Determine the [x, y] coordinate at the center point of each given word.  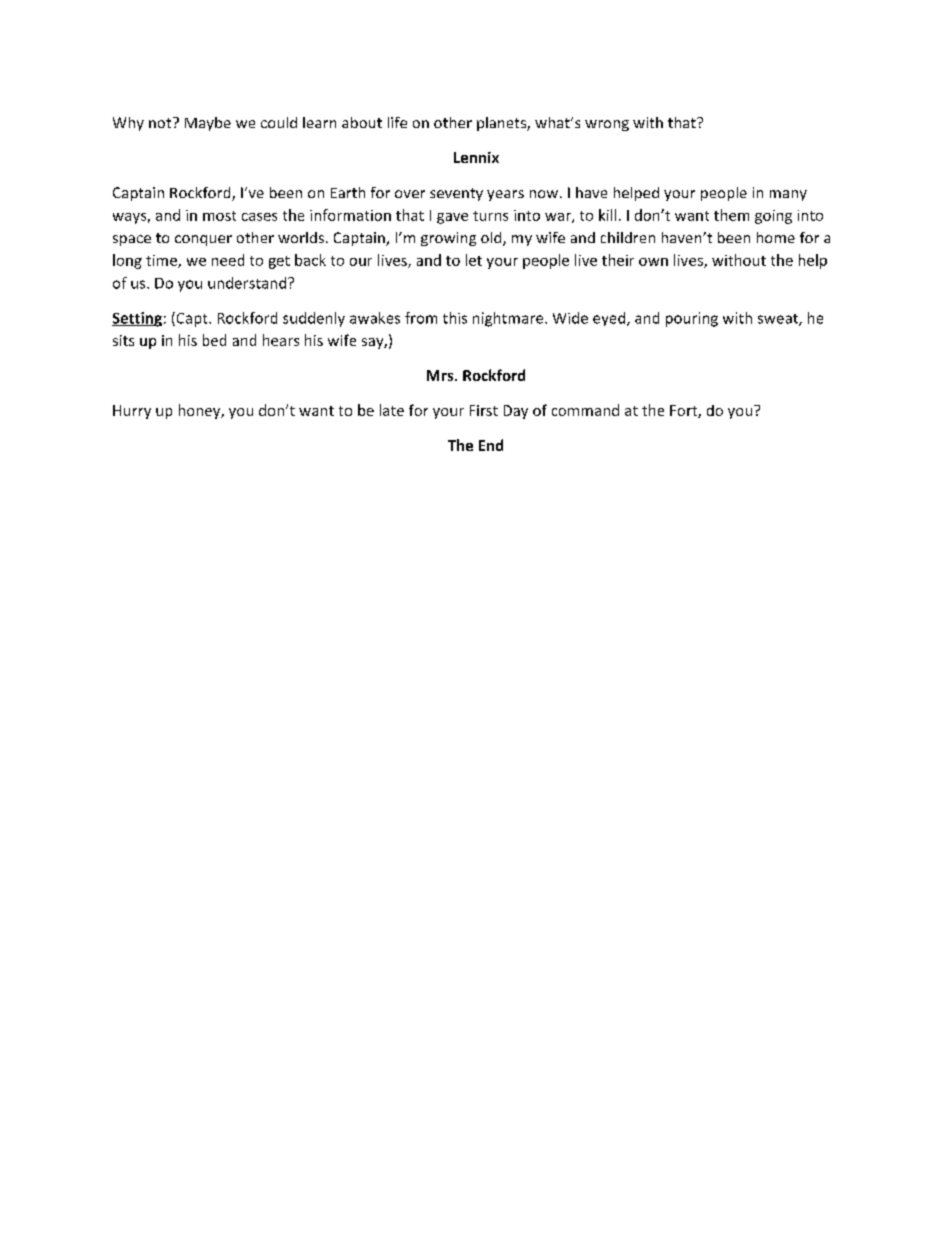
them [731, 215]
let [474, 260]
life [397, 122]
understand [248, 283]
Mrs [441, 375]
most [219, 216]
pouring [692, 319]
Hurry [132, 412]
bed [214, 340]
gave [452, 218]
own [653, 262]
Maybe [208, 124]
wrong [607, 125]
